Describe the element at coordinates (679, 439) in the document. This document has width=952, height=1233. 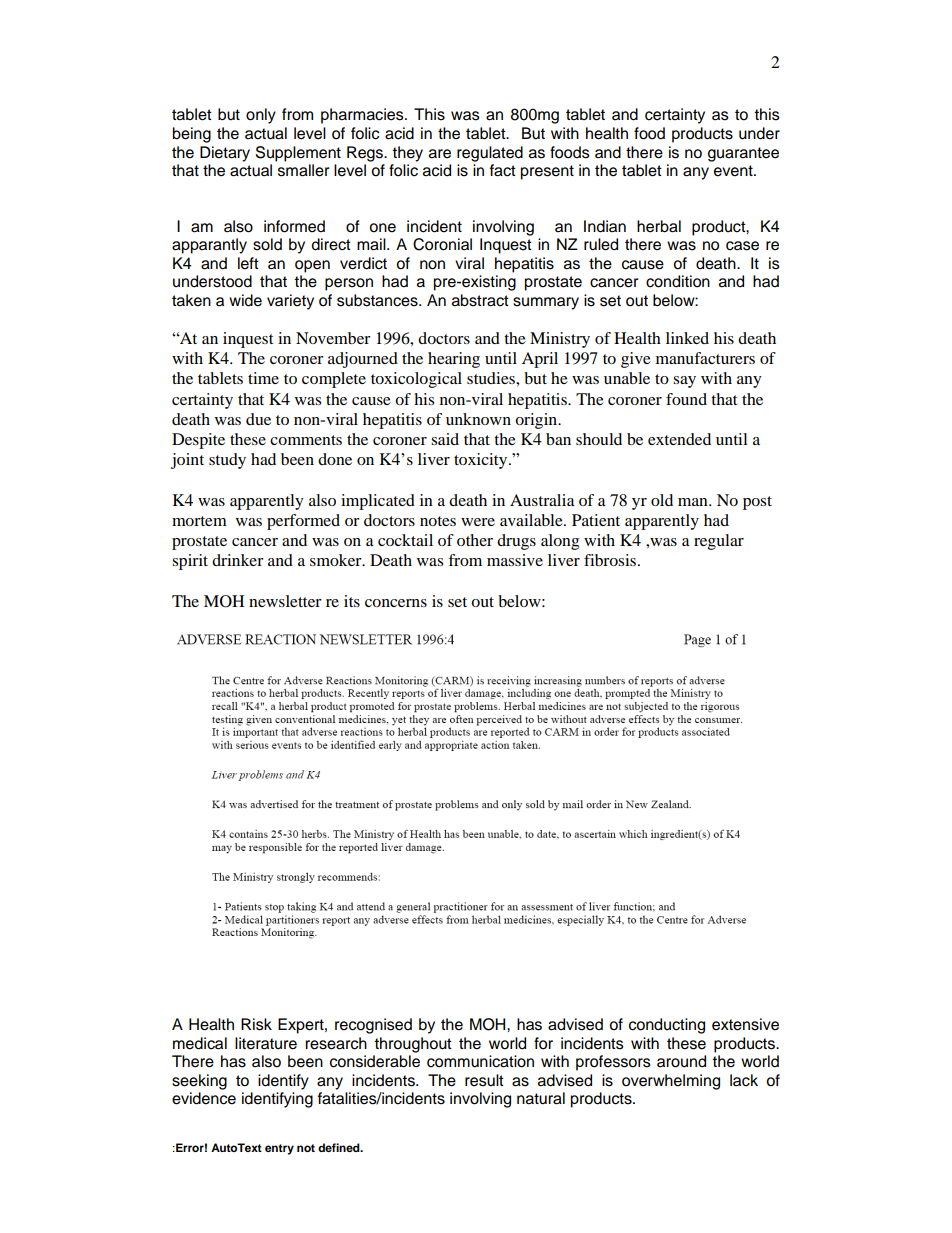
I see `extended` at that location.
